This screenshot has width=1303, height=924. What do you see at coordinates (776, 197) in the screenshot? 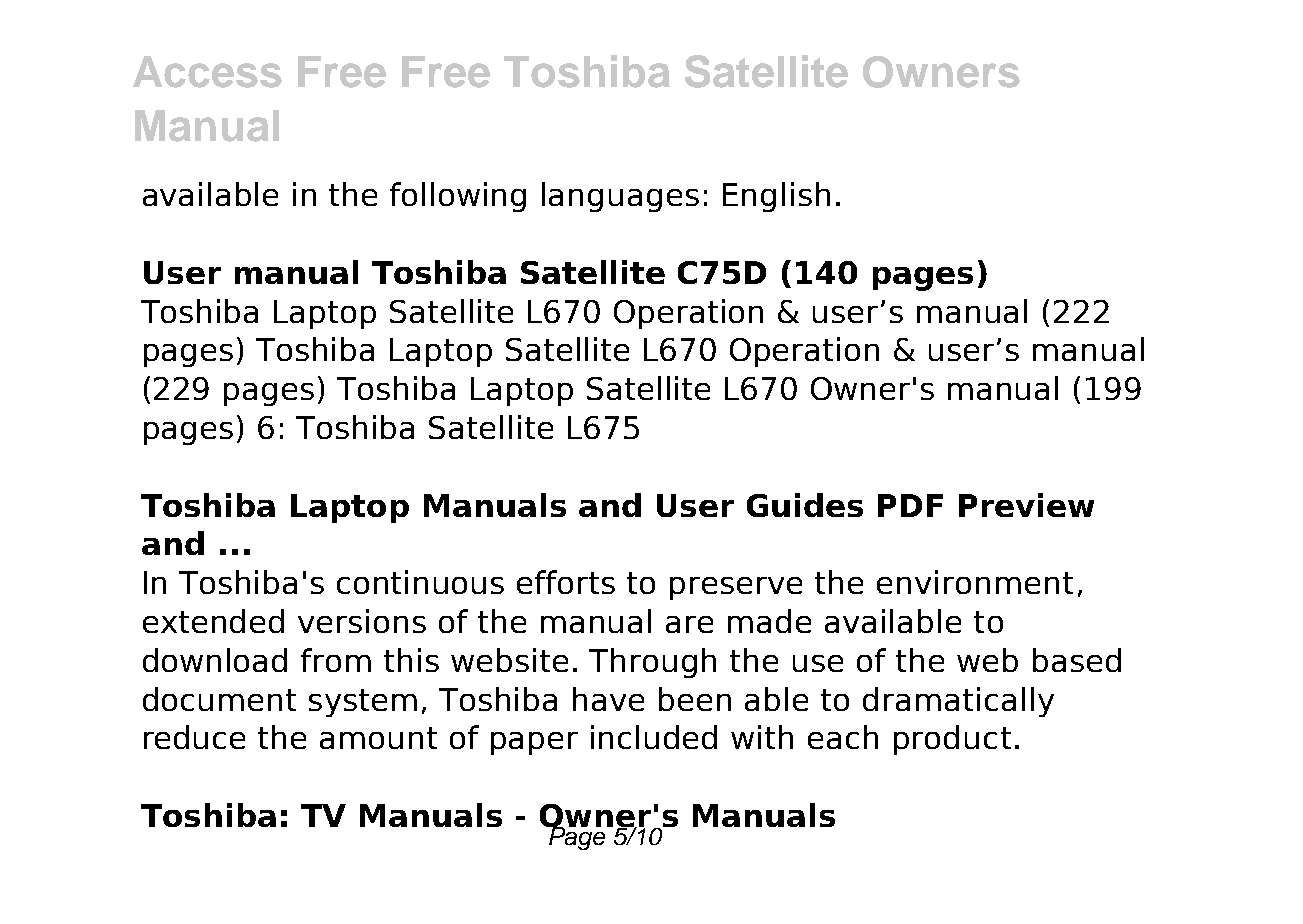
I see `English` at bounding box center [776, 197].
